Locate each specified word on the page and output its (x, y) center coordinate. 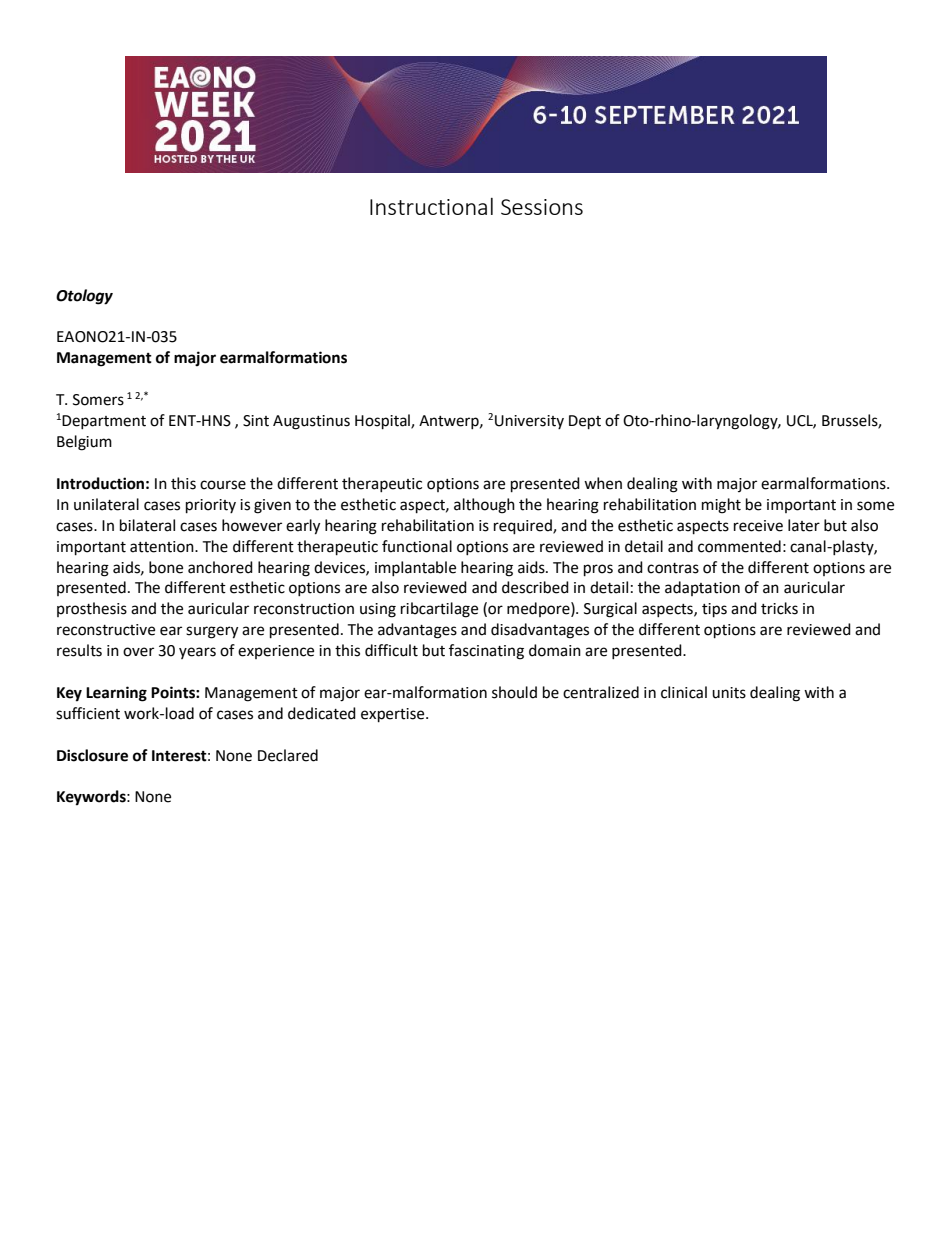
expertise (394, 715)
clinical (684, 692)
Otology (84, 297)
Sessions (542, 207)
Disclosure (92, 755)
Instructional (431, 206)
